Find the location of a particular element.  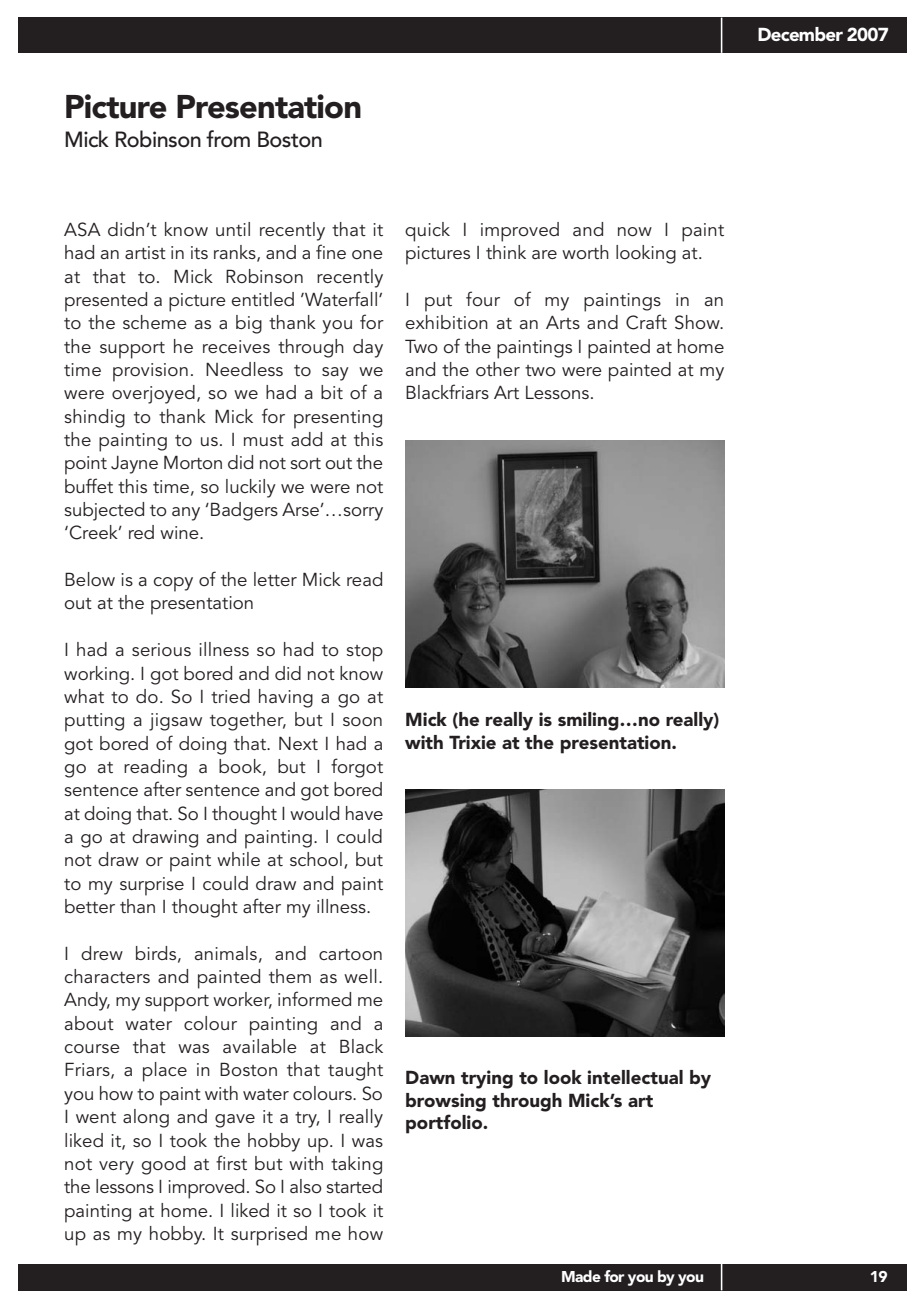

from is located at coordinates (228, 139).
